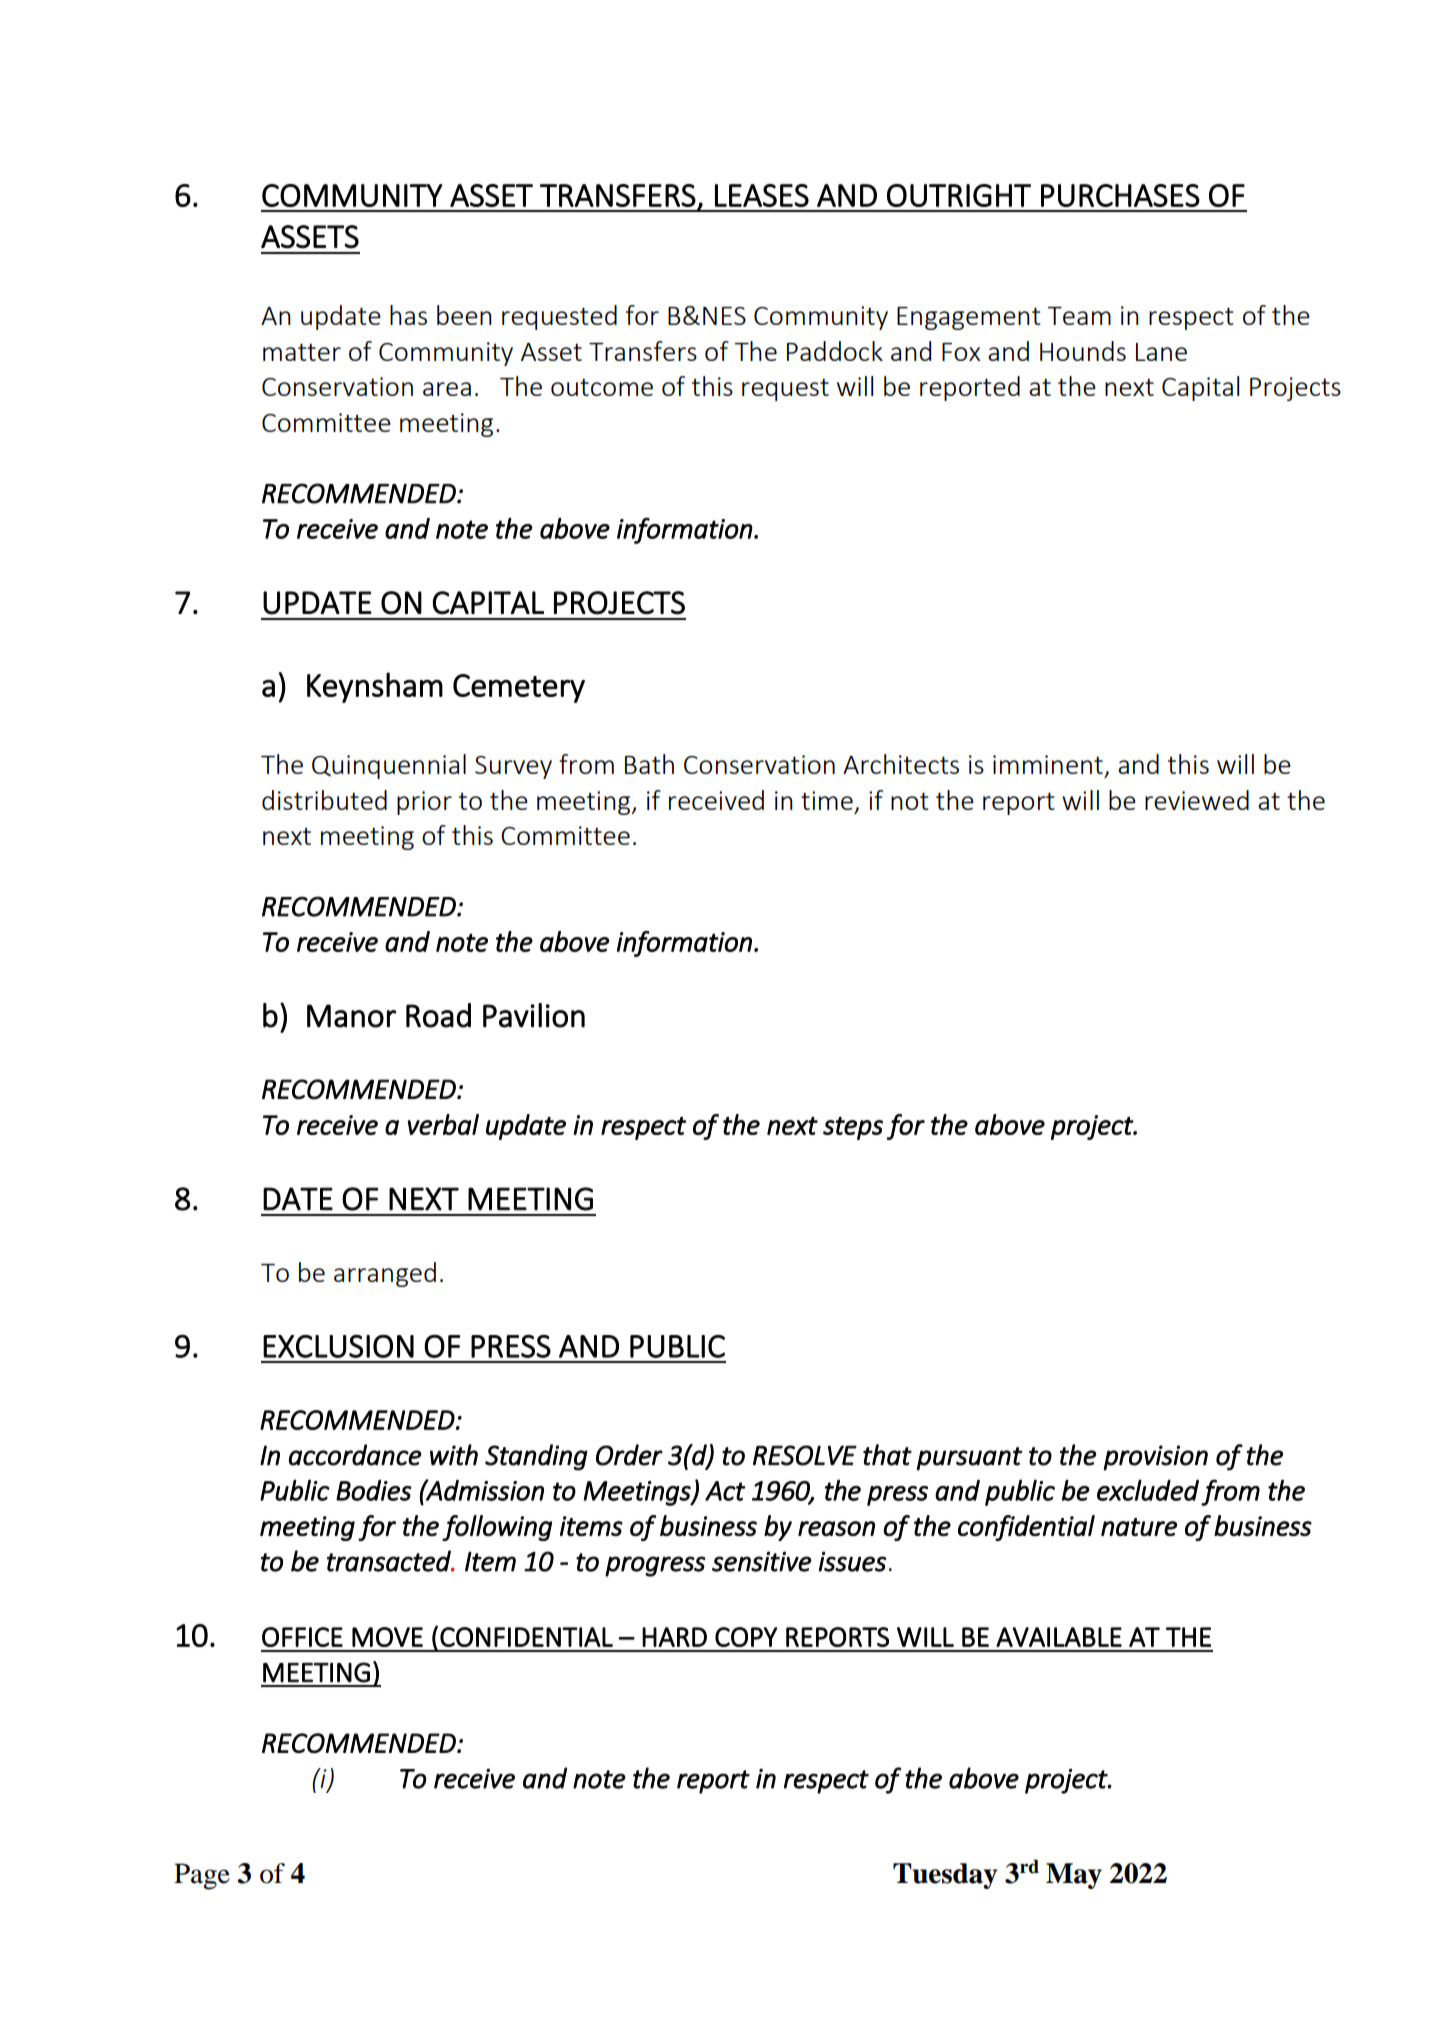 The height and width of the screenshot is (2035, 1439). Describe the element at coordinates (202, 1876) in the screenshot. I see `Page` at that location.
